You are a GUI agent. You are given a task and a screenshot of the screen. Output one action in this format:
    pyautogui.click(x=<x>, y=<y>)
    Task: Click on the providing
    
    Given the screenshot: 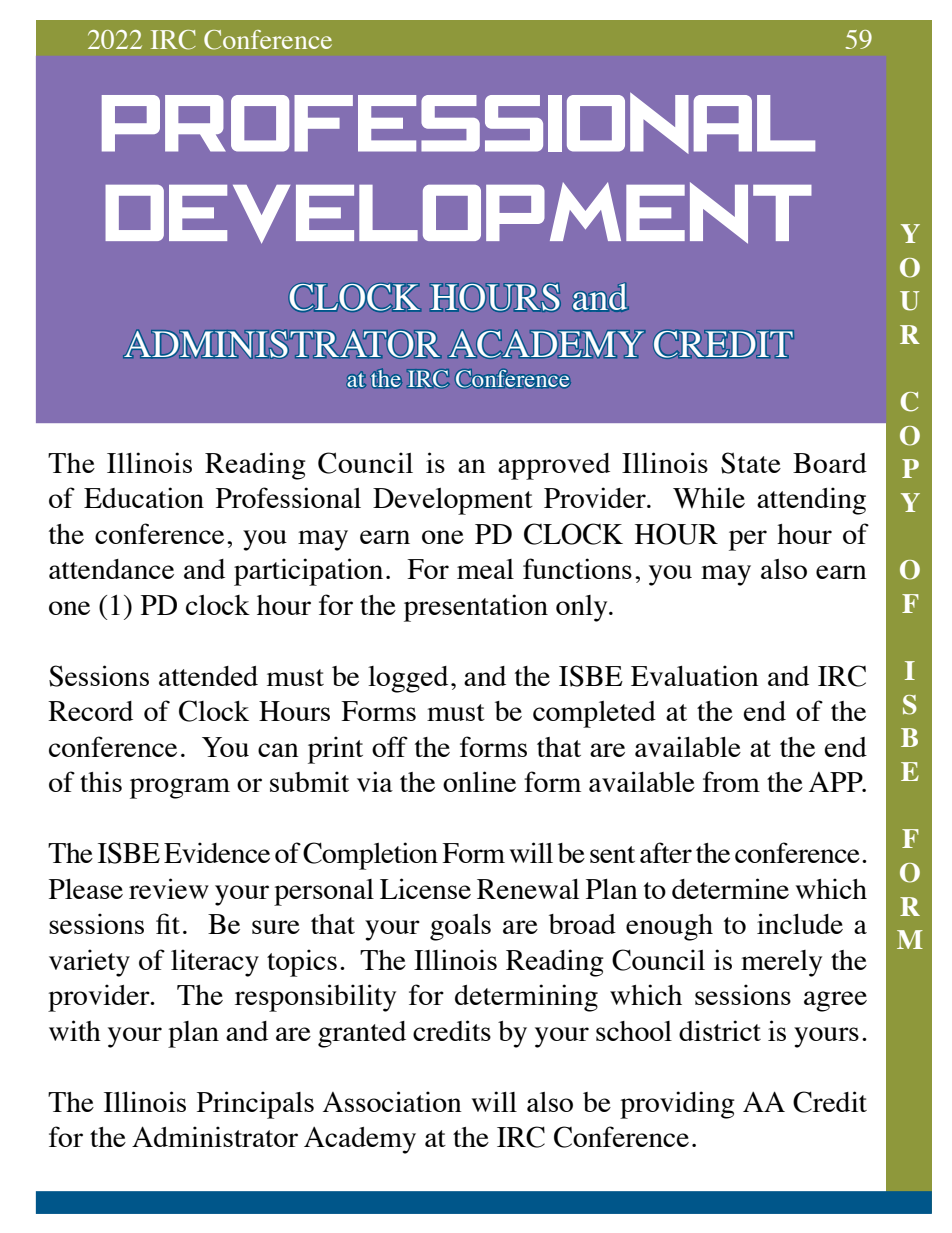 What is the action you would take?
    pyautogui.click(x=677, y=1105)
